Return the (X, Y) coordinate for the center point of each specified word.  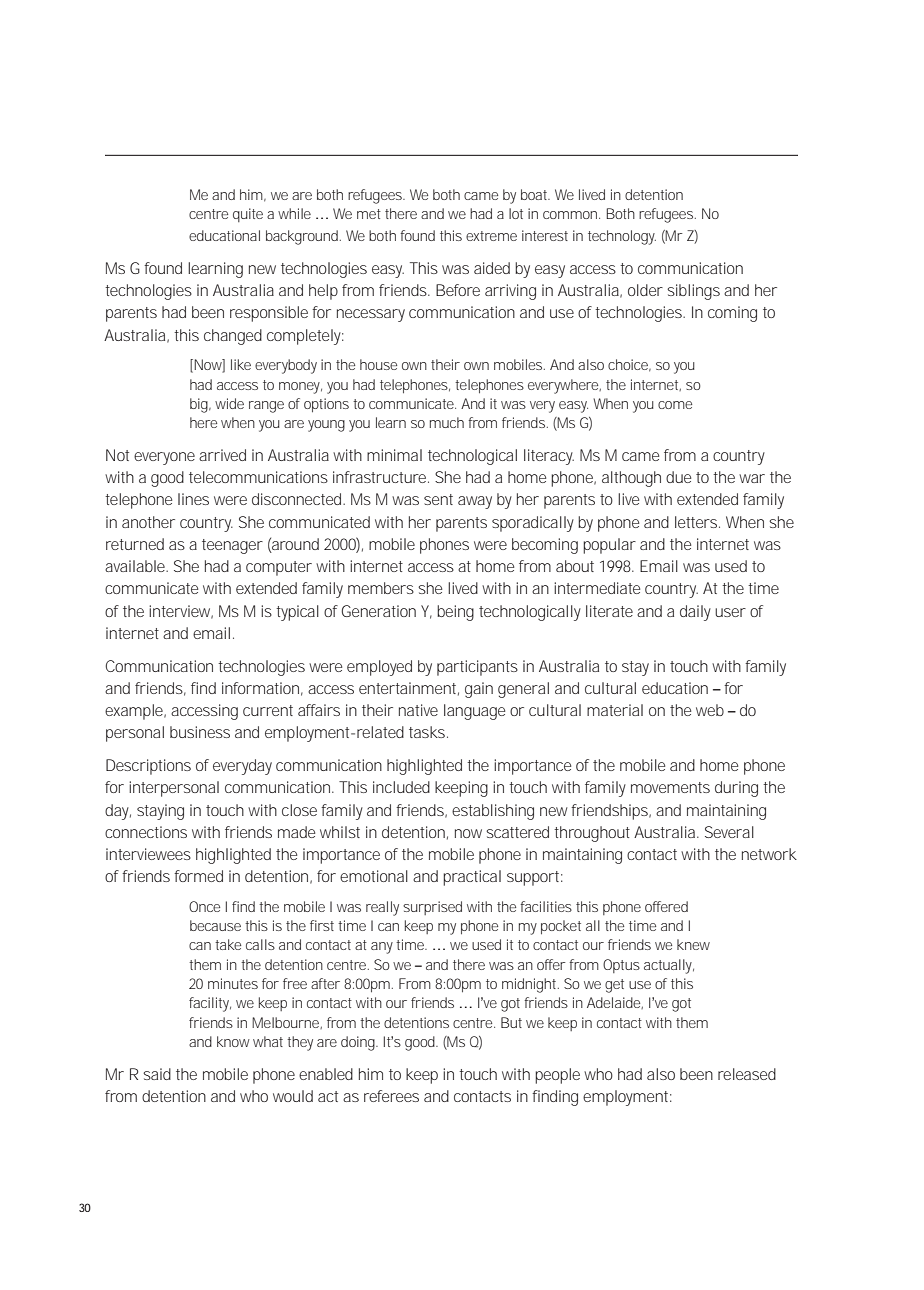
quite (248, 215)
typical (297, 613)
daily (695, 613)
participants (477, 668)
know (233, 1041)
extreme (491, 236)
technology (622, 237)
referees (391, 1096)
